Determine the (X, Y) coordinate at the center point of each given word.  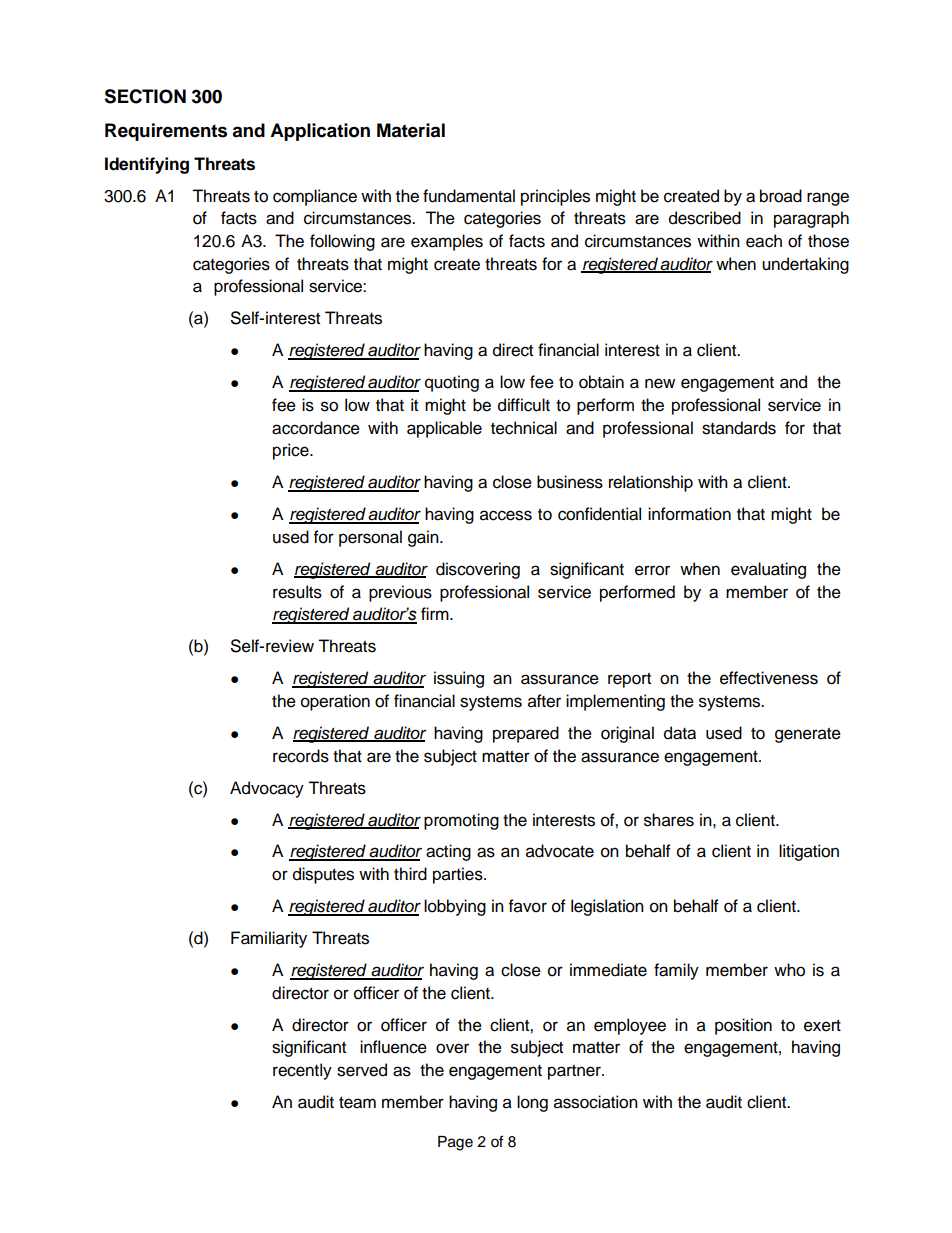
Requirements (166, 132)
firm (436, 613)
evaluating (768, 570)
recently (302, 1071)
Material (411, 130)
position (743, 1026)
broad (781, 196)
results (297, 592)
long (532, 1103)
